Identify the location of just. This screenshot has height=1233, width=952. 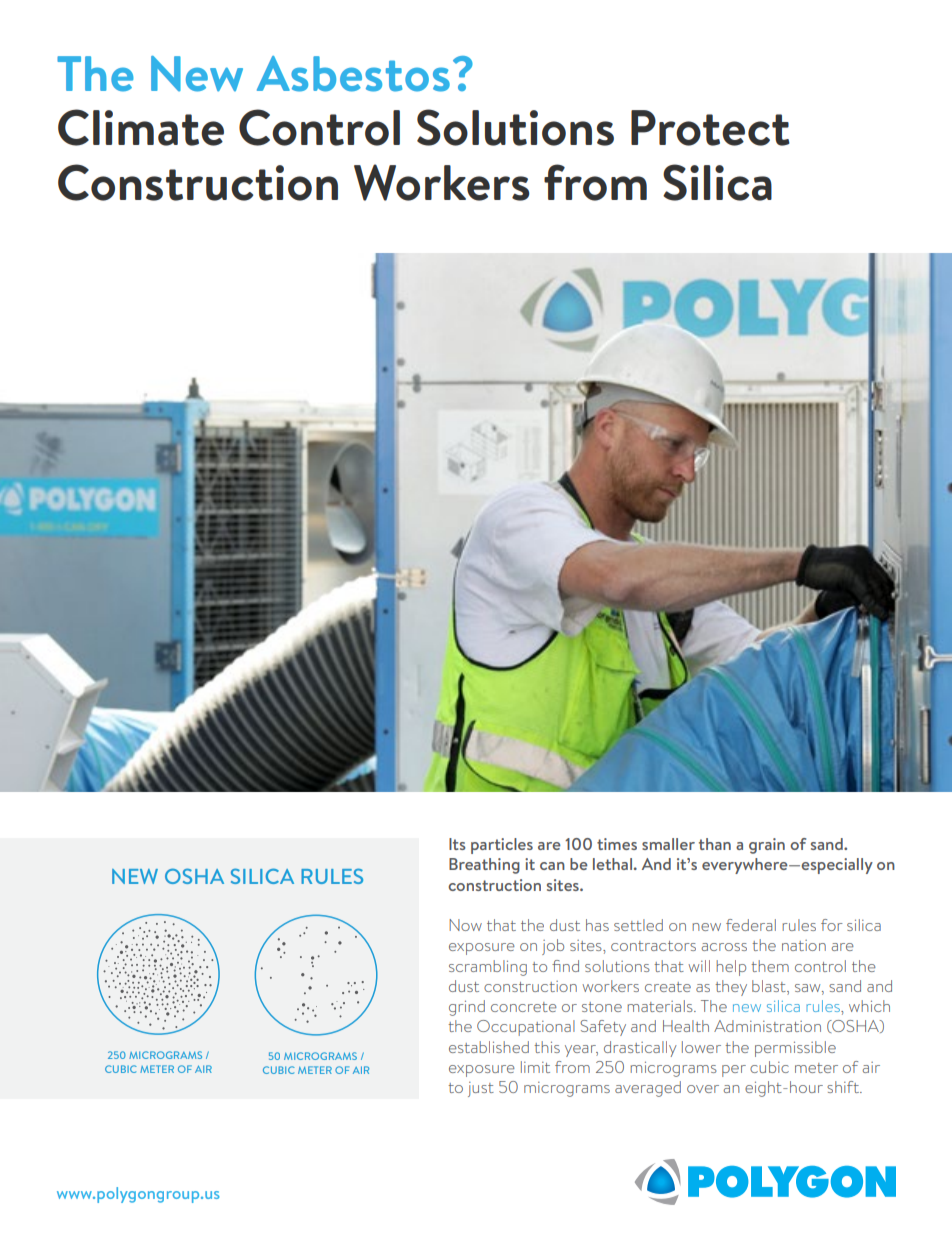
(481, 1089).
